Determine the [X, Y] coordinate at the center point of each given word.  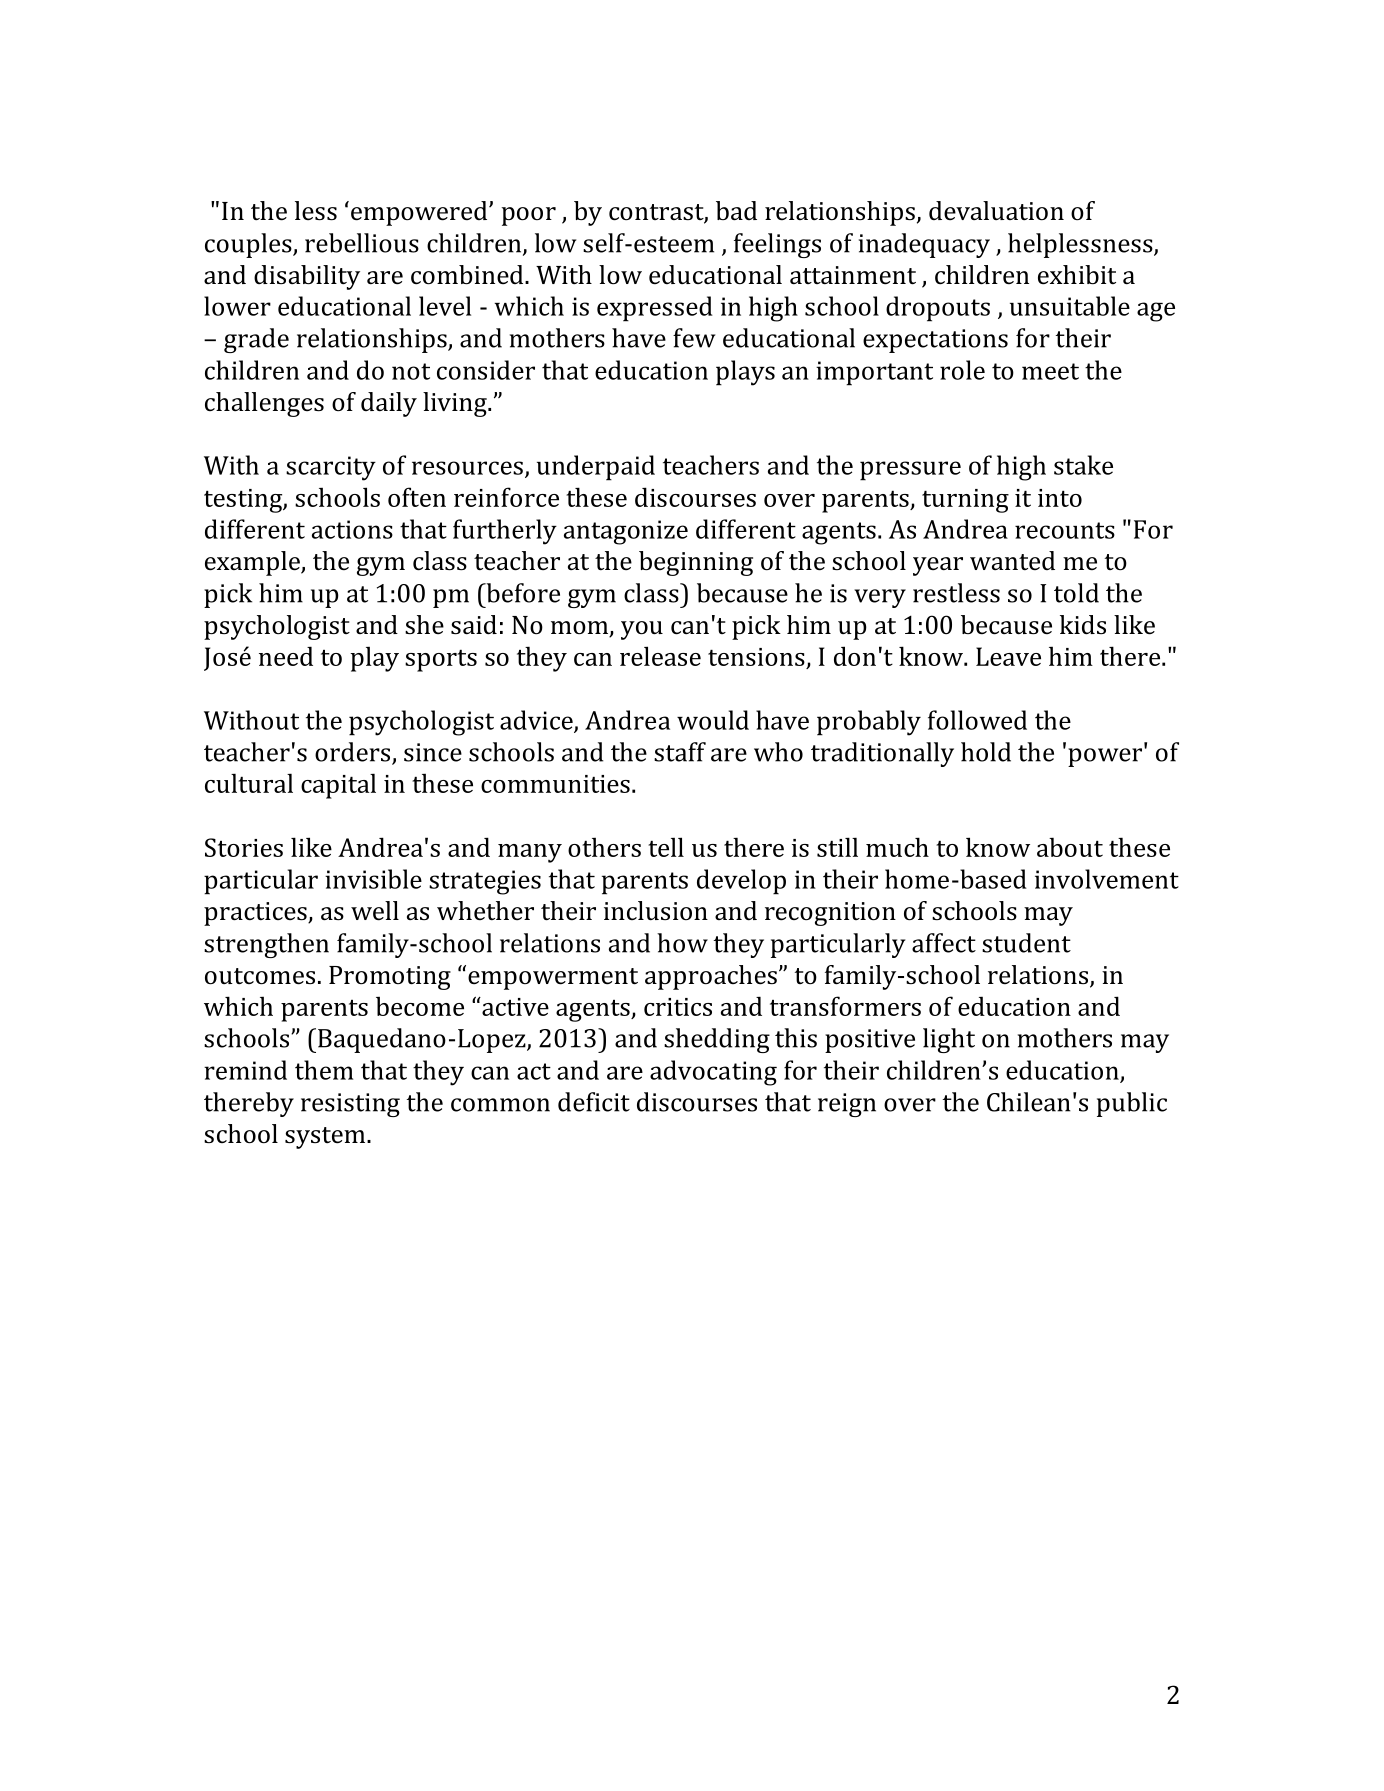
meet [1050, 371]
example [253, 563]
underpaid [596, 468]
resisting [350, 1105]
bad [736, 211]
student [1026, 943]
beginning [696, 563]
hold [986, 752]
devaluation [996, 211]
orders [354, 753]
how [682, 943]
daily [389, 404]
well [375, 911]
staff [680, 752]
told [1076, 593]
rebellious [362, 243]
